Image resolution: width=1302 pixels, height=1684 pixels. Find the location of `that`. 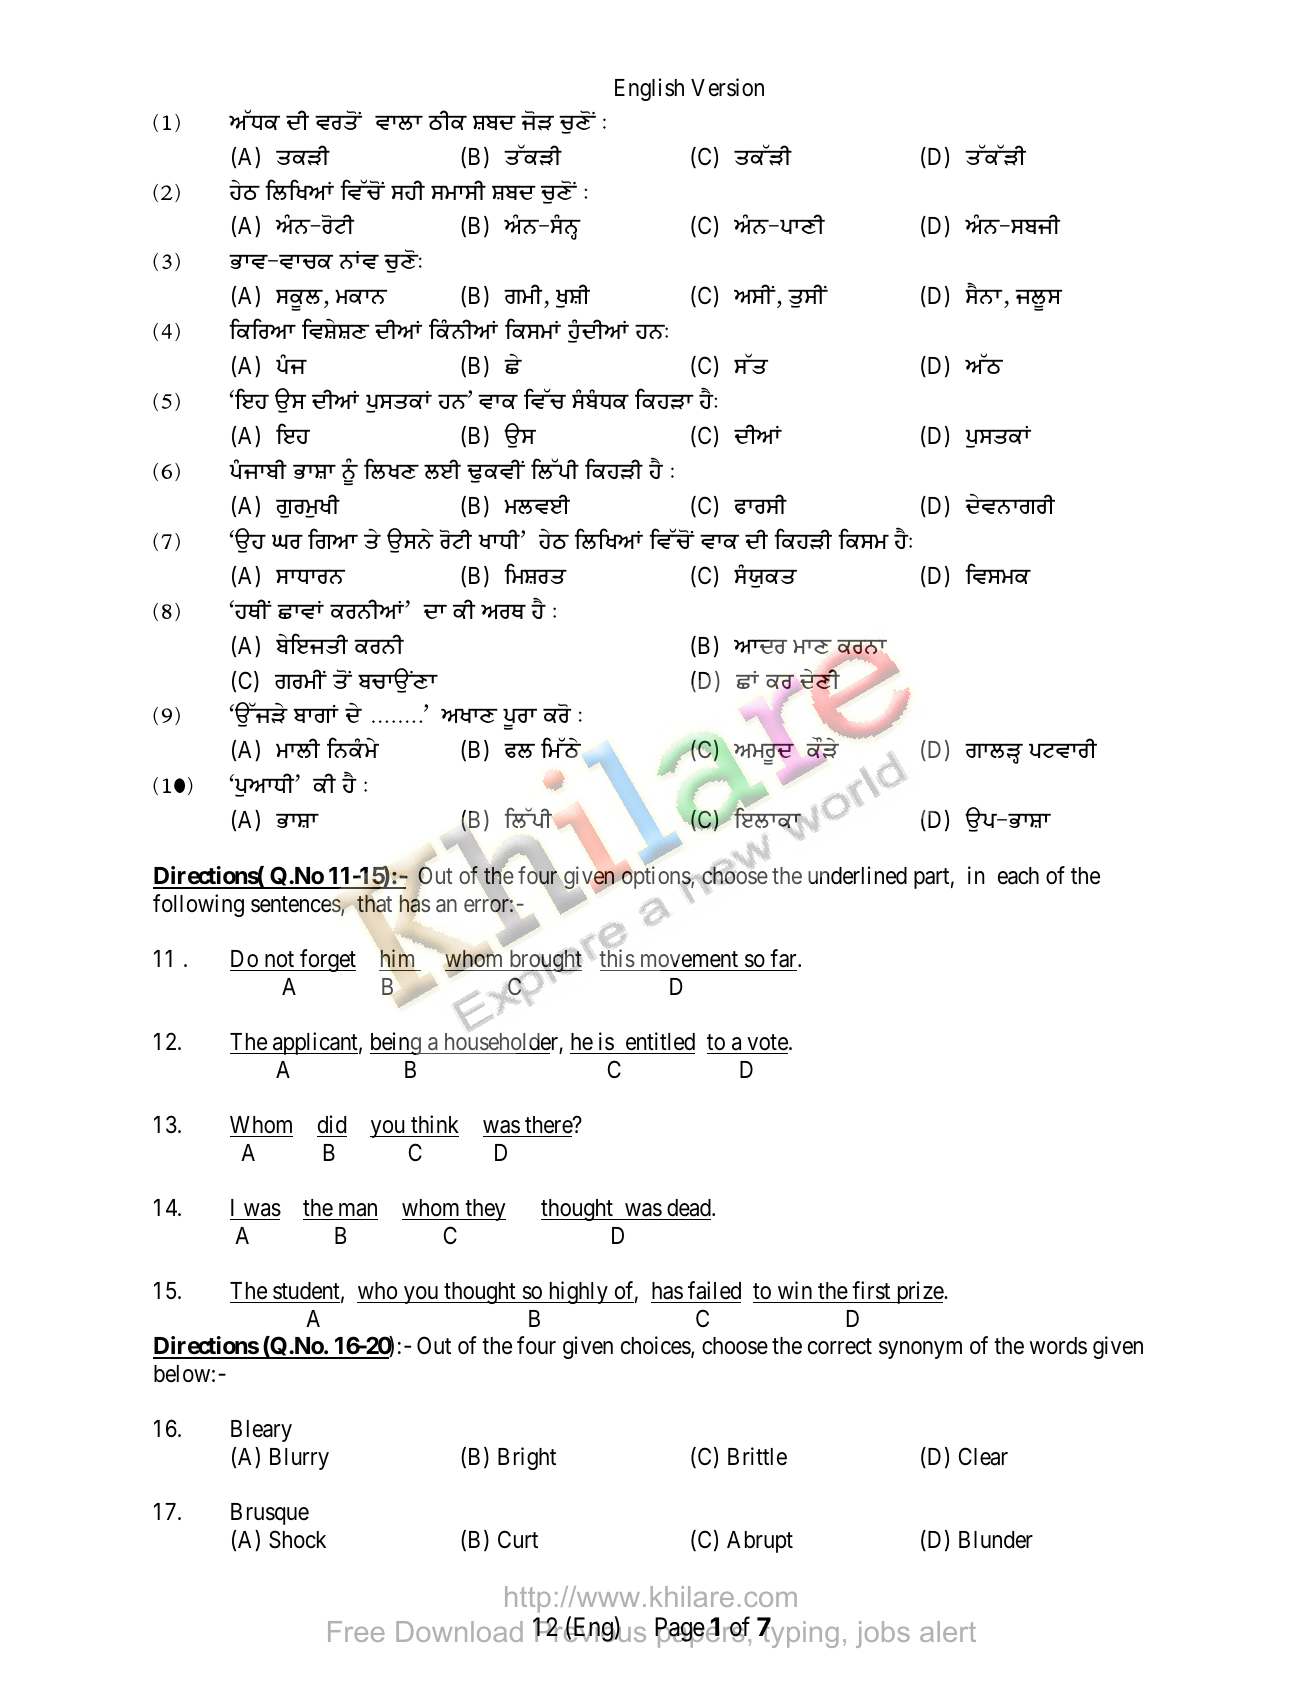

that is located at coordinates (374, 904).
